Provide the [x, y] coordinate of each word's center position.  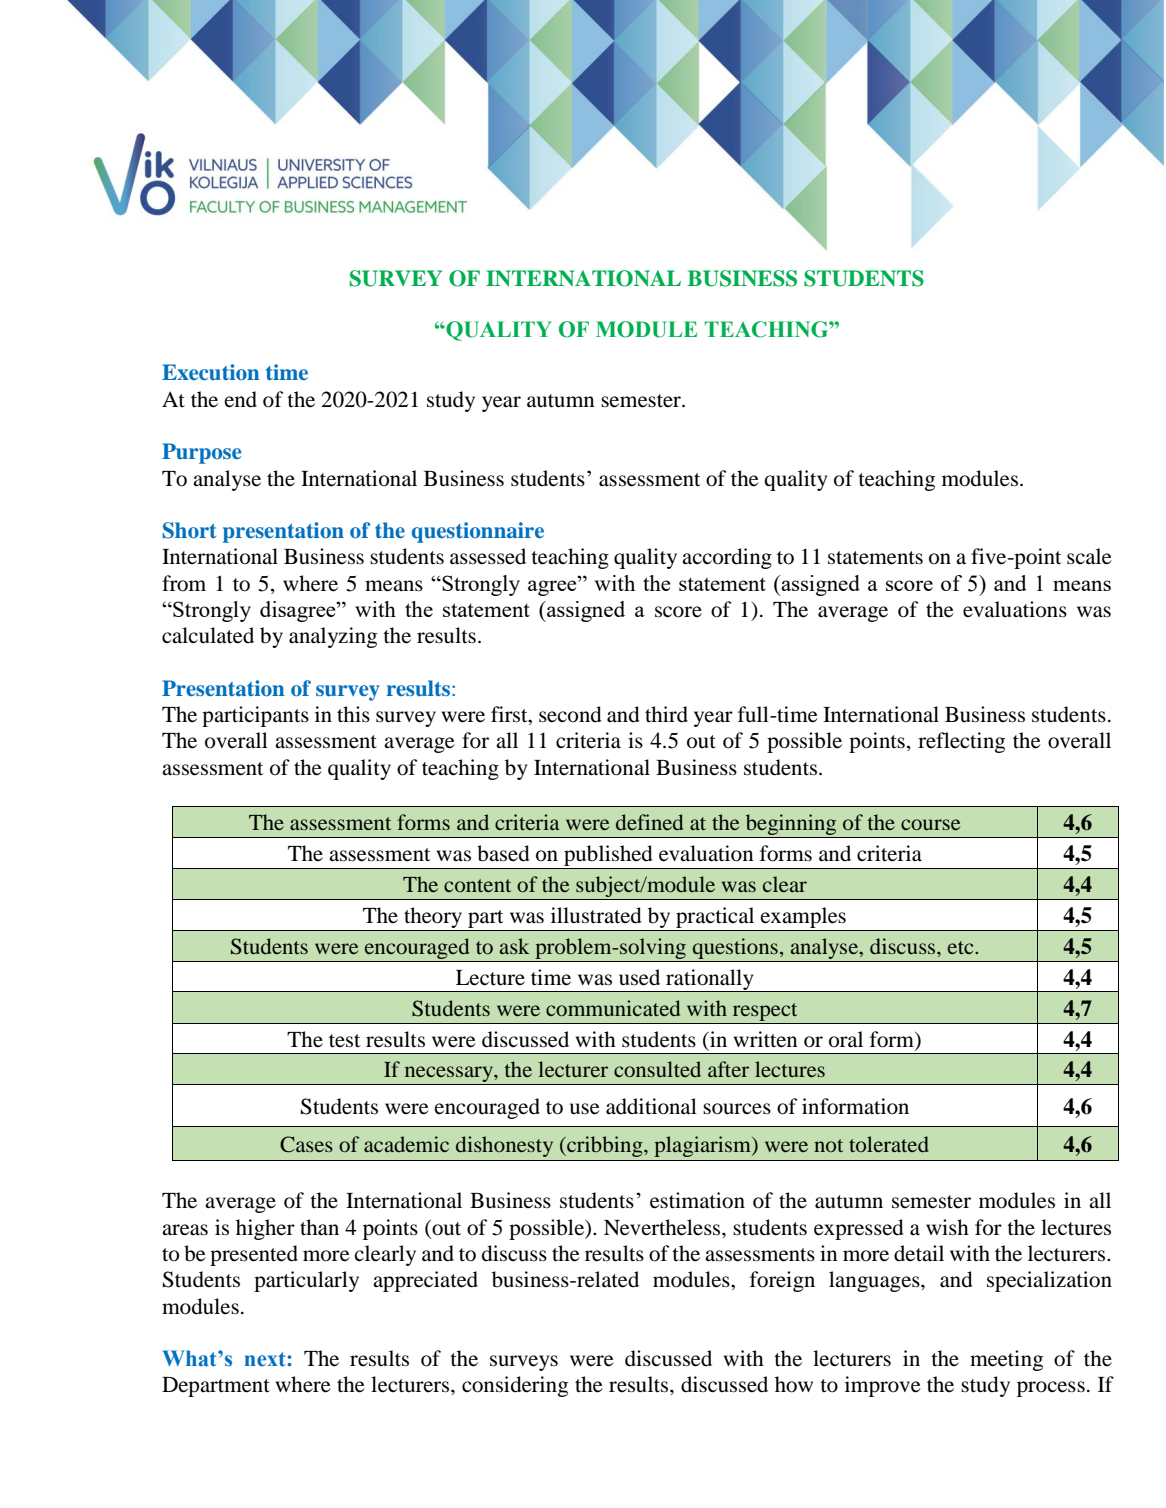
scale [1089, 556]
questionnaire [478, 532]
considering [515, 1386]
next [266, 1359]
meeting [1006, 1360]
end [240, 399]
